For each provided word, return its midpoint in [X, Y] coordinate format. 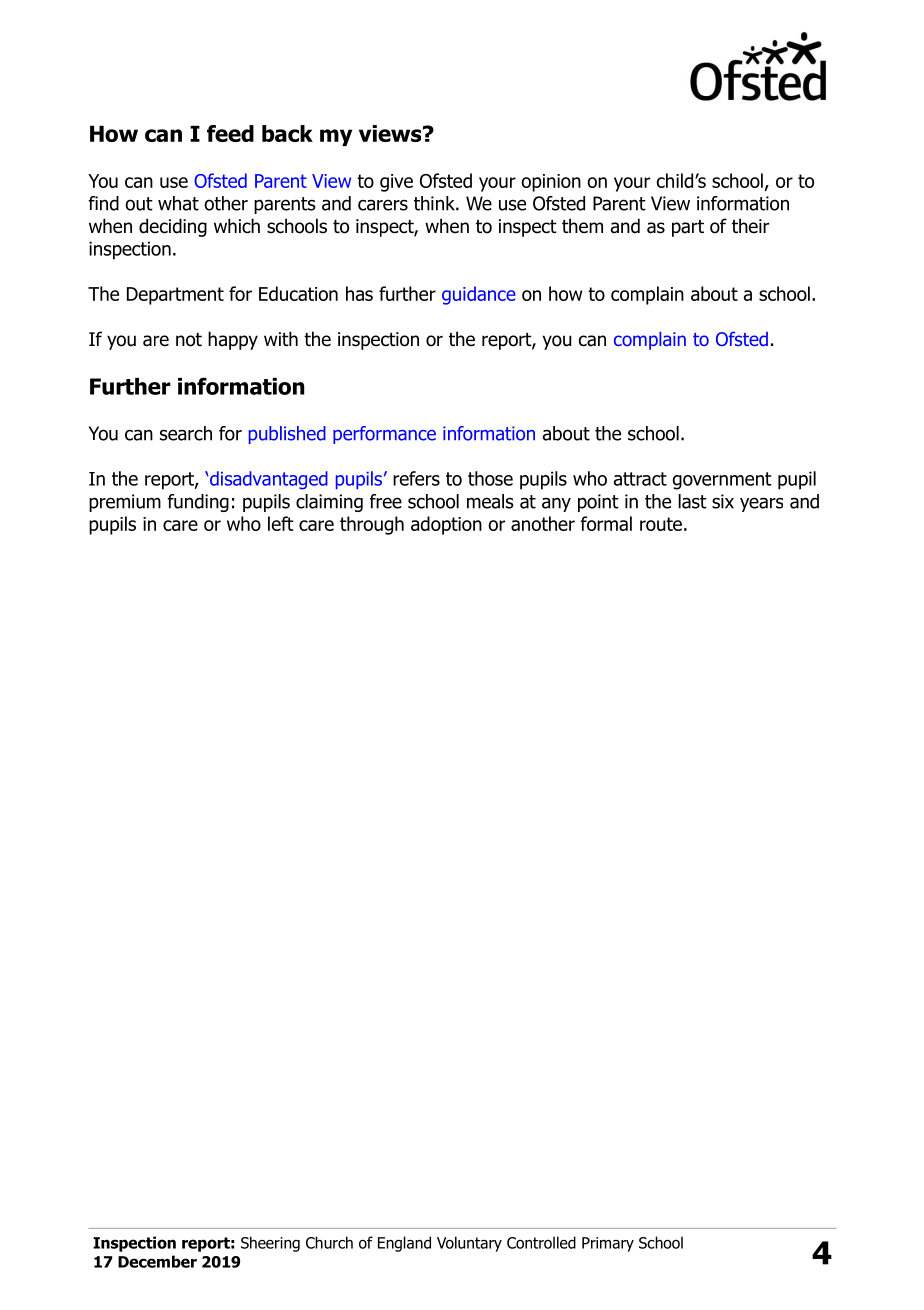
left [281, 523]
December [157, 1261]
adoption [446, 525]
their [750, 226]
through [372, 525]
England [404, 1244]
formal [606, 523]
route [661, 524]
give [396, 183]
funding [198, 503]
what [178, 203]
